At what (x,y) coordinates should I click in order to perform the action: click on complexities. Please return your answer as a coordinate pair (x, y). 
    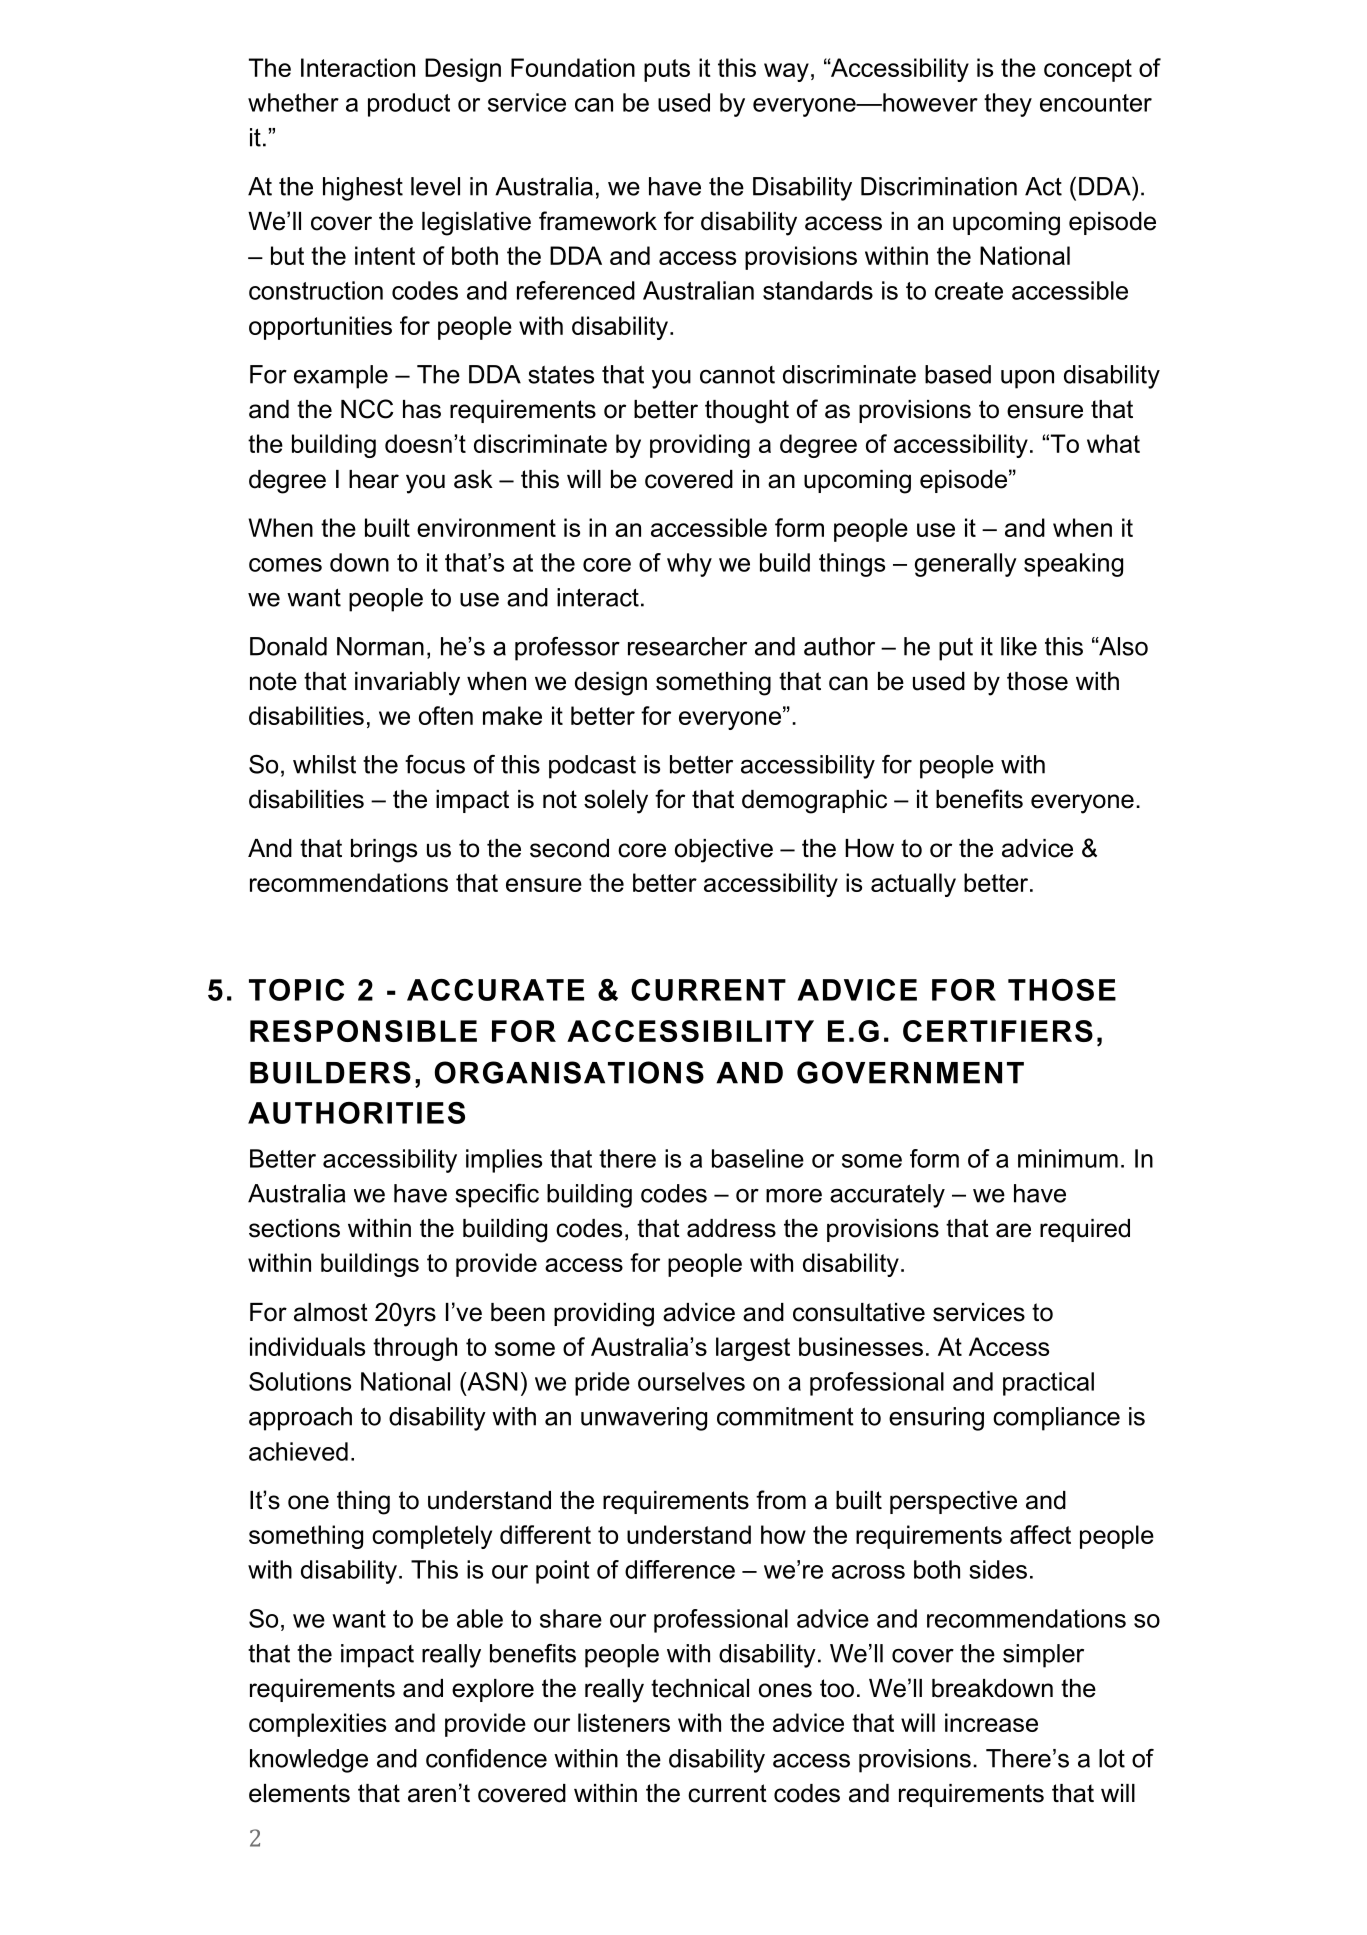
    Looking at the image, I should click on (317, 1725).
